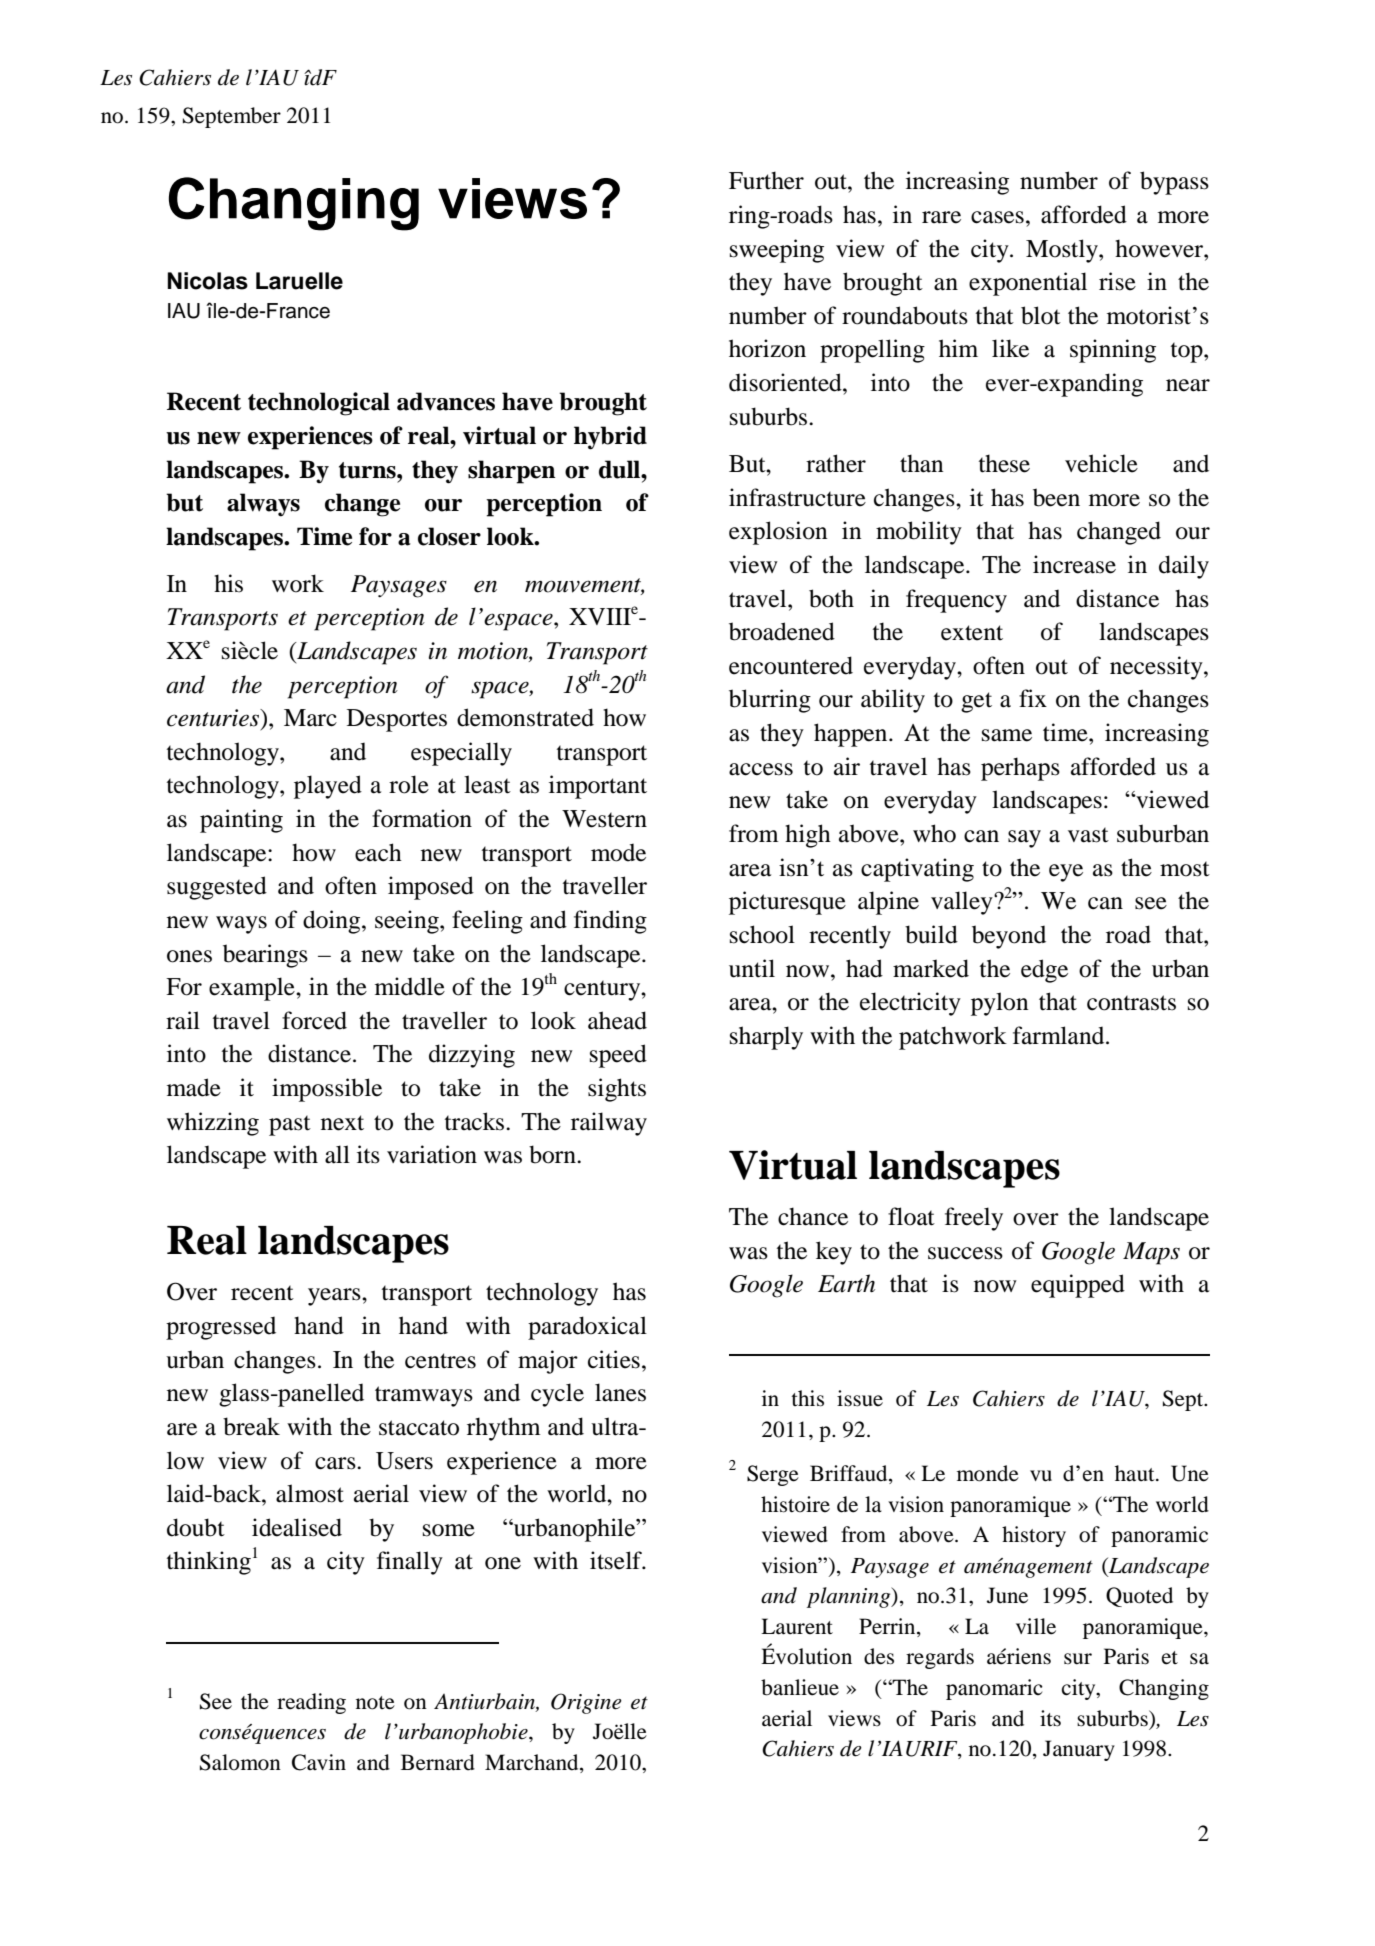  What do you see at coordinates (997, 217) in the screenshot?
I see `cases` at bounding box center [997, 217].
